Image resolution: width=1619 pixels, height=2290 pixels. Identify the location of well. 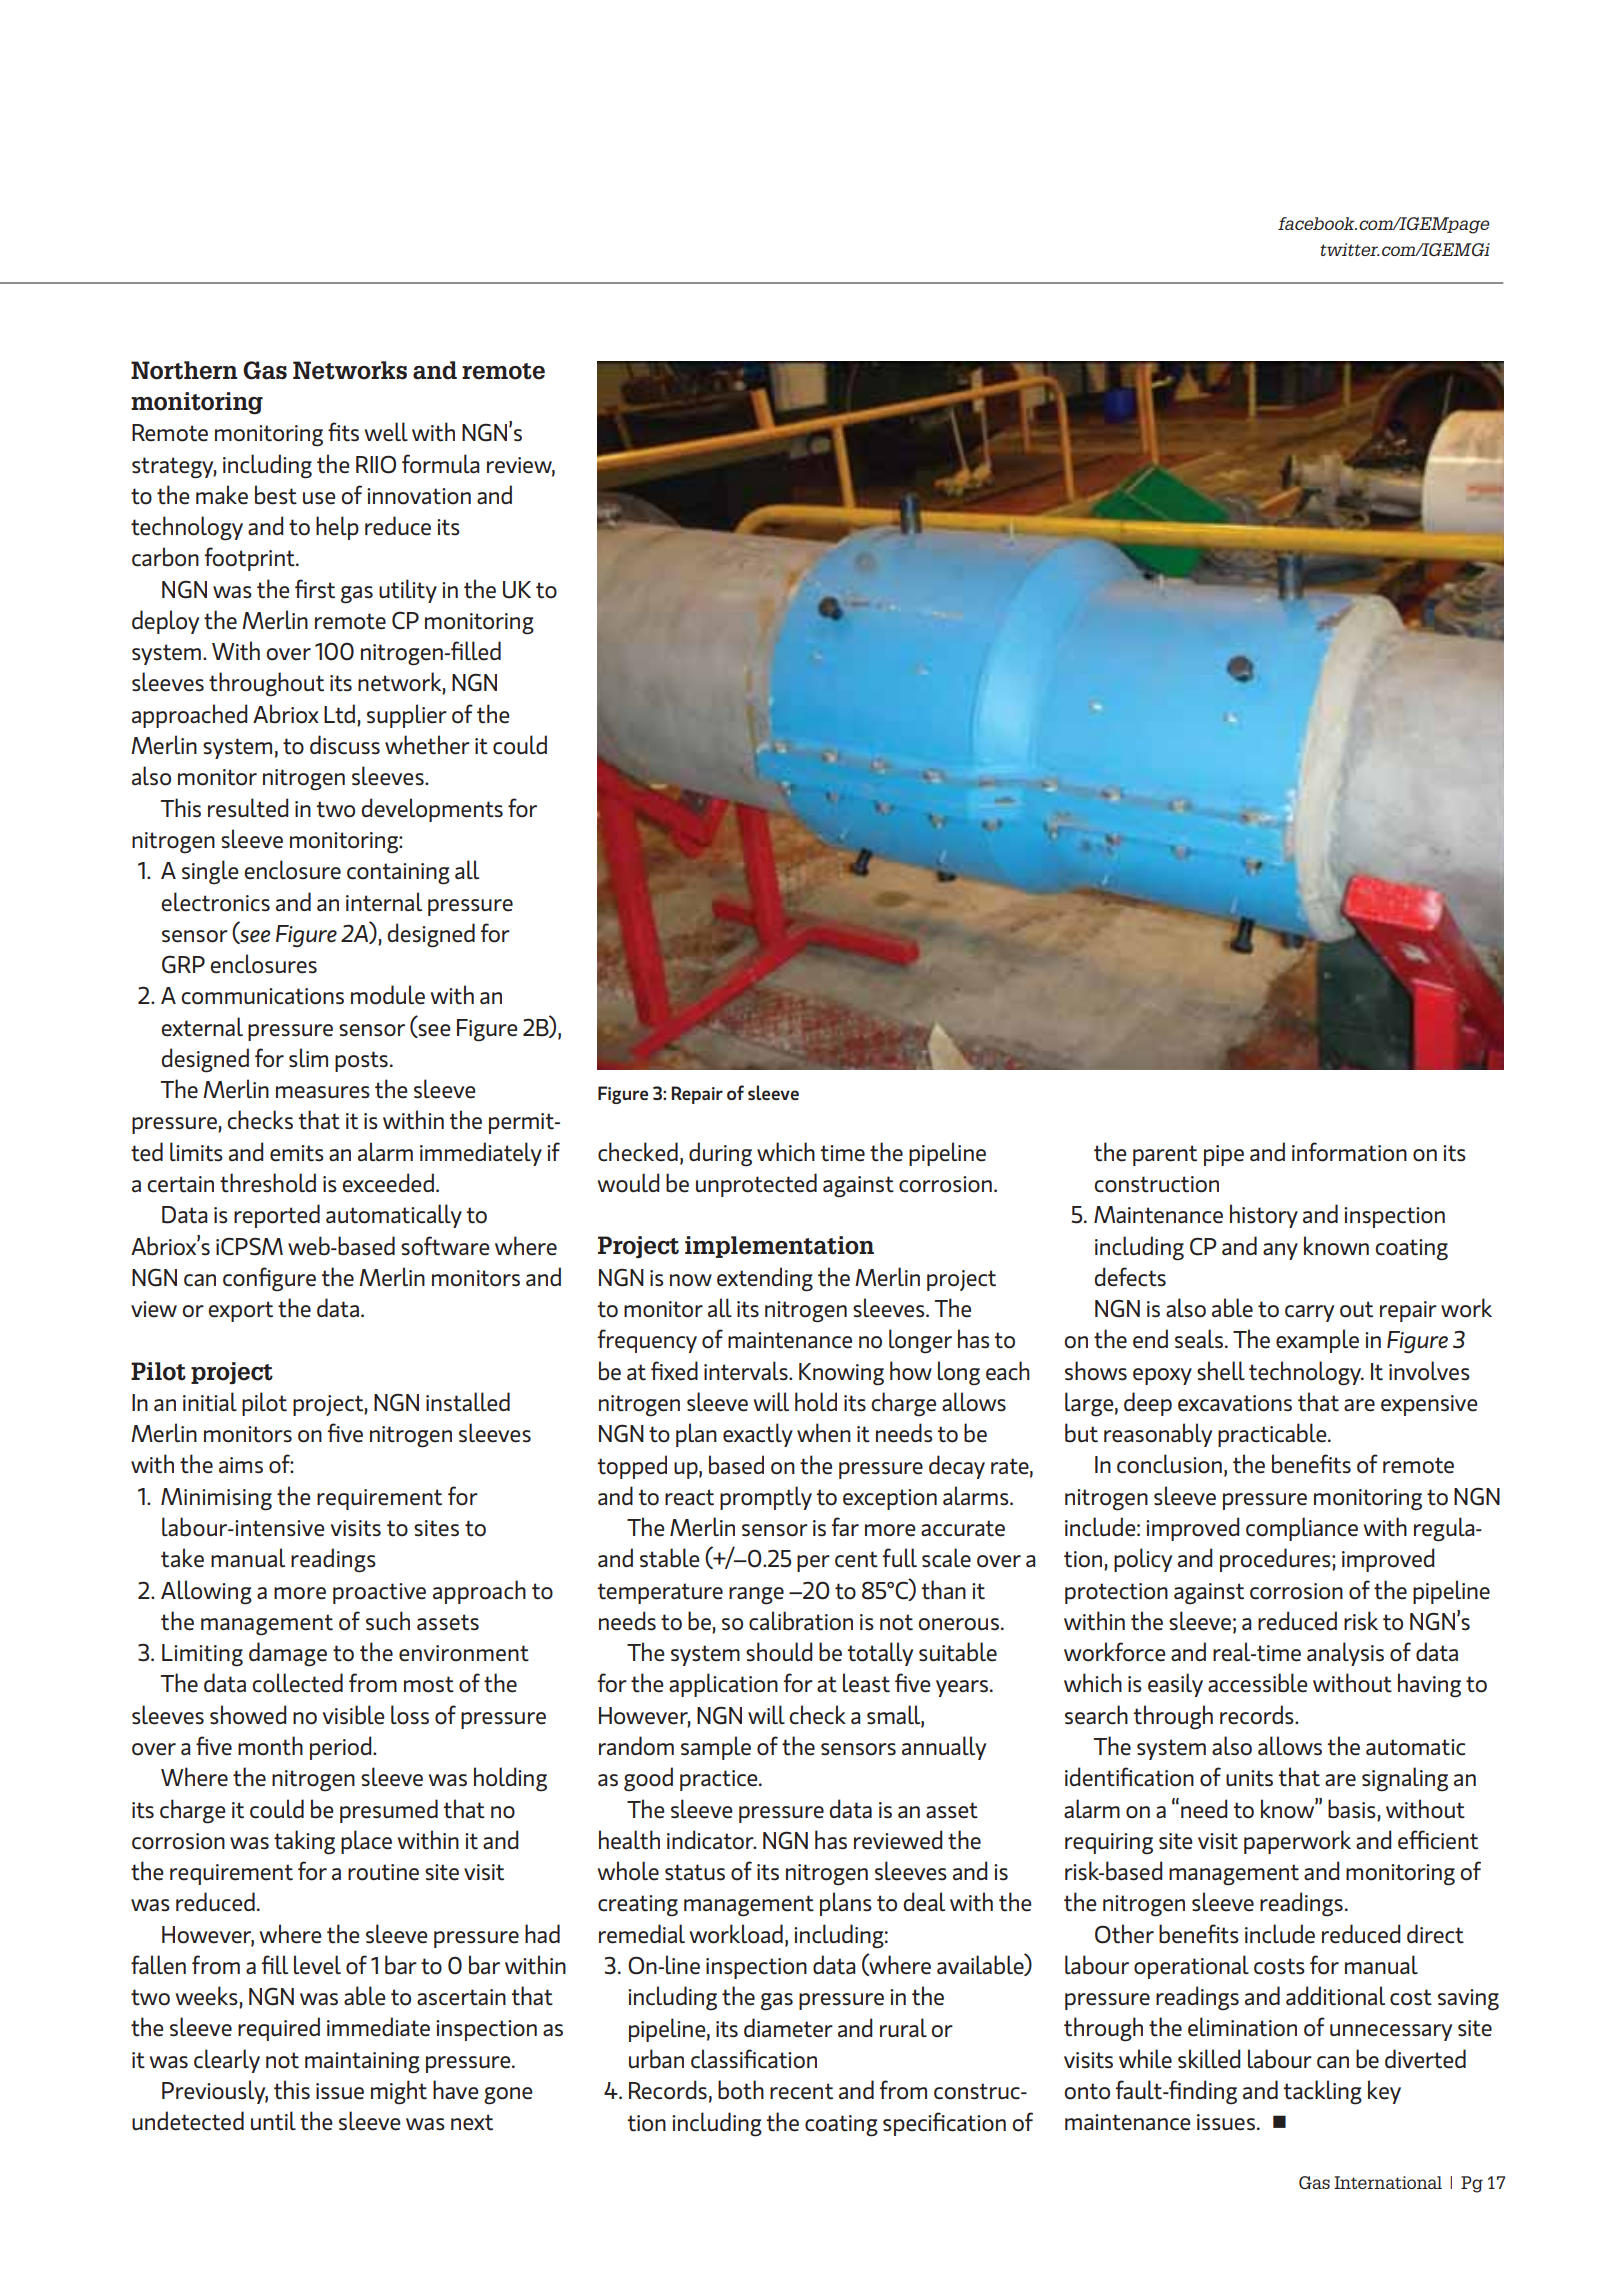
(386, 432).
